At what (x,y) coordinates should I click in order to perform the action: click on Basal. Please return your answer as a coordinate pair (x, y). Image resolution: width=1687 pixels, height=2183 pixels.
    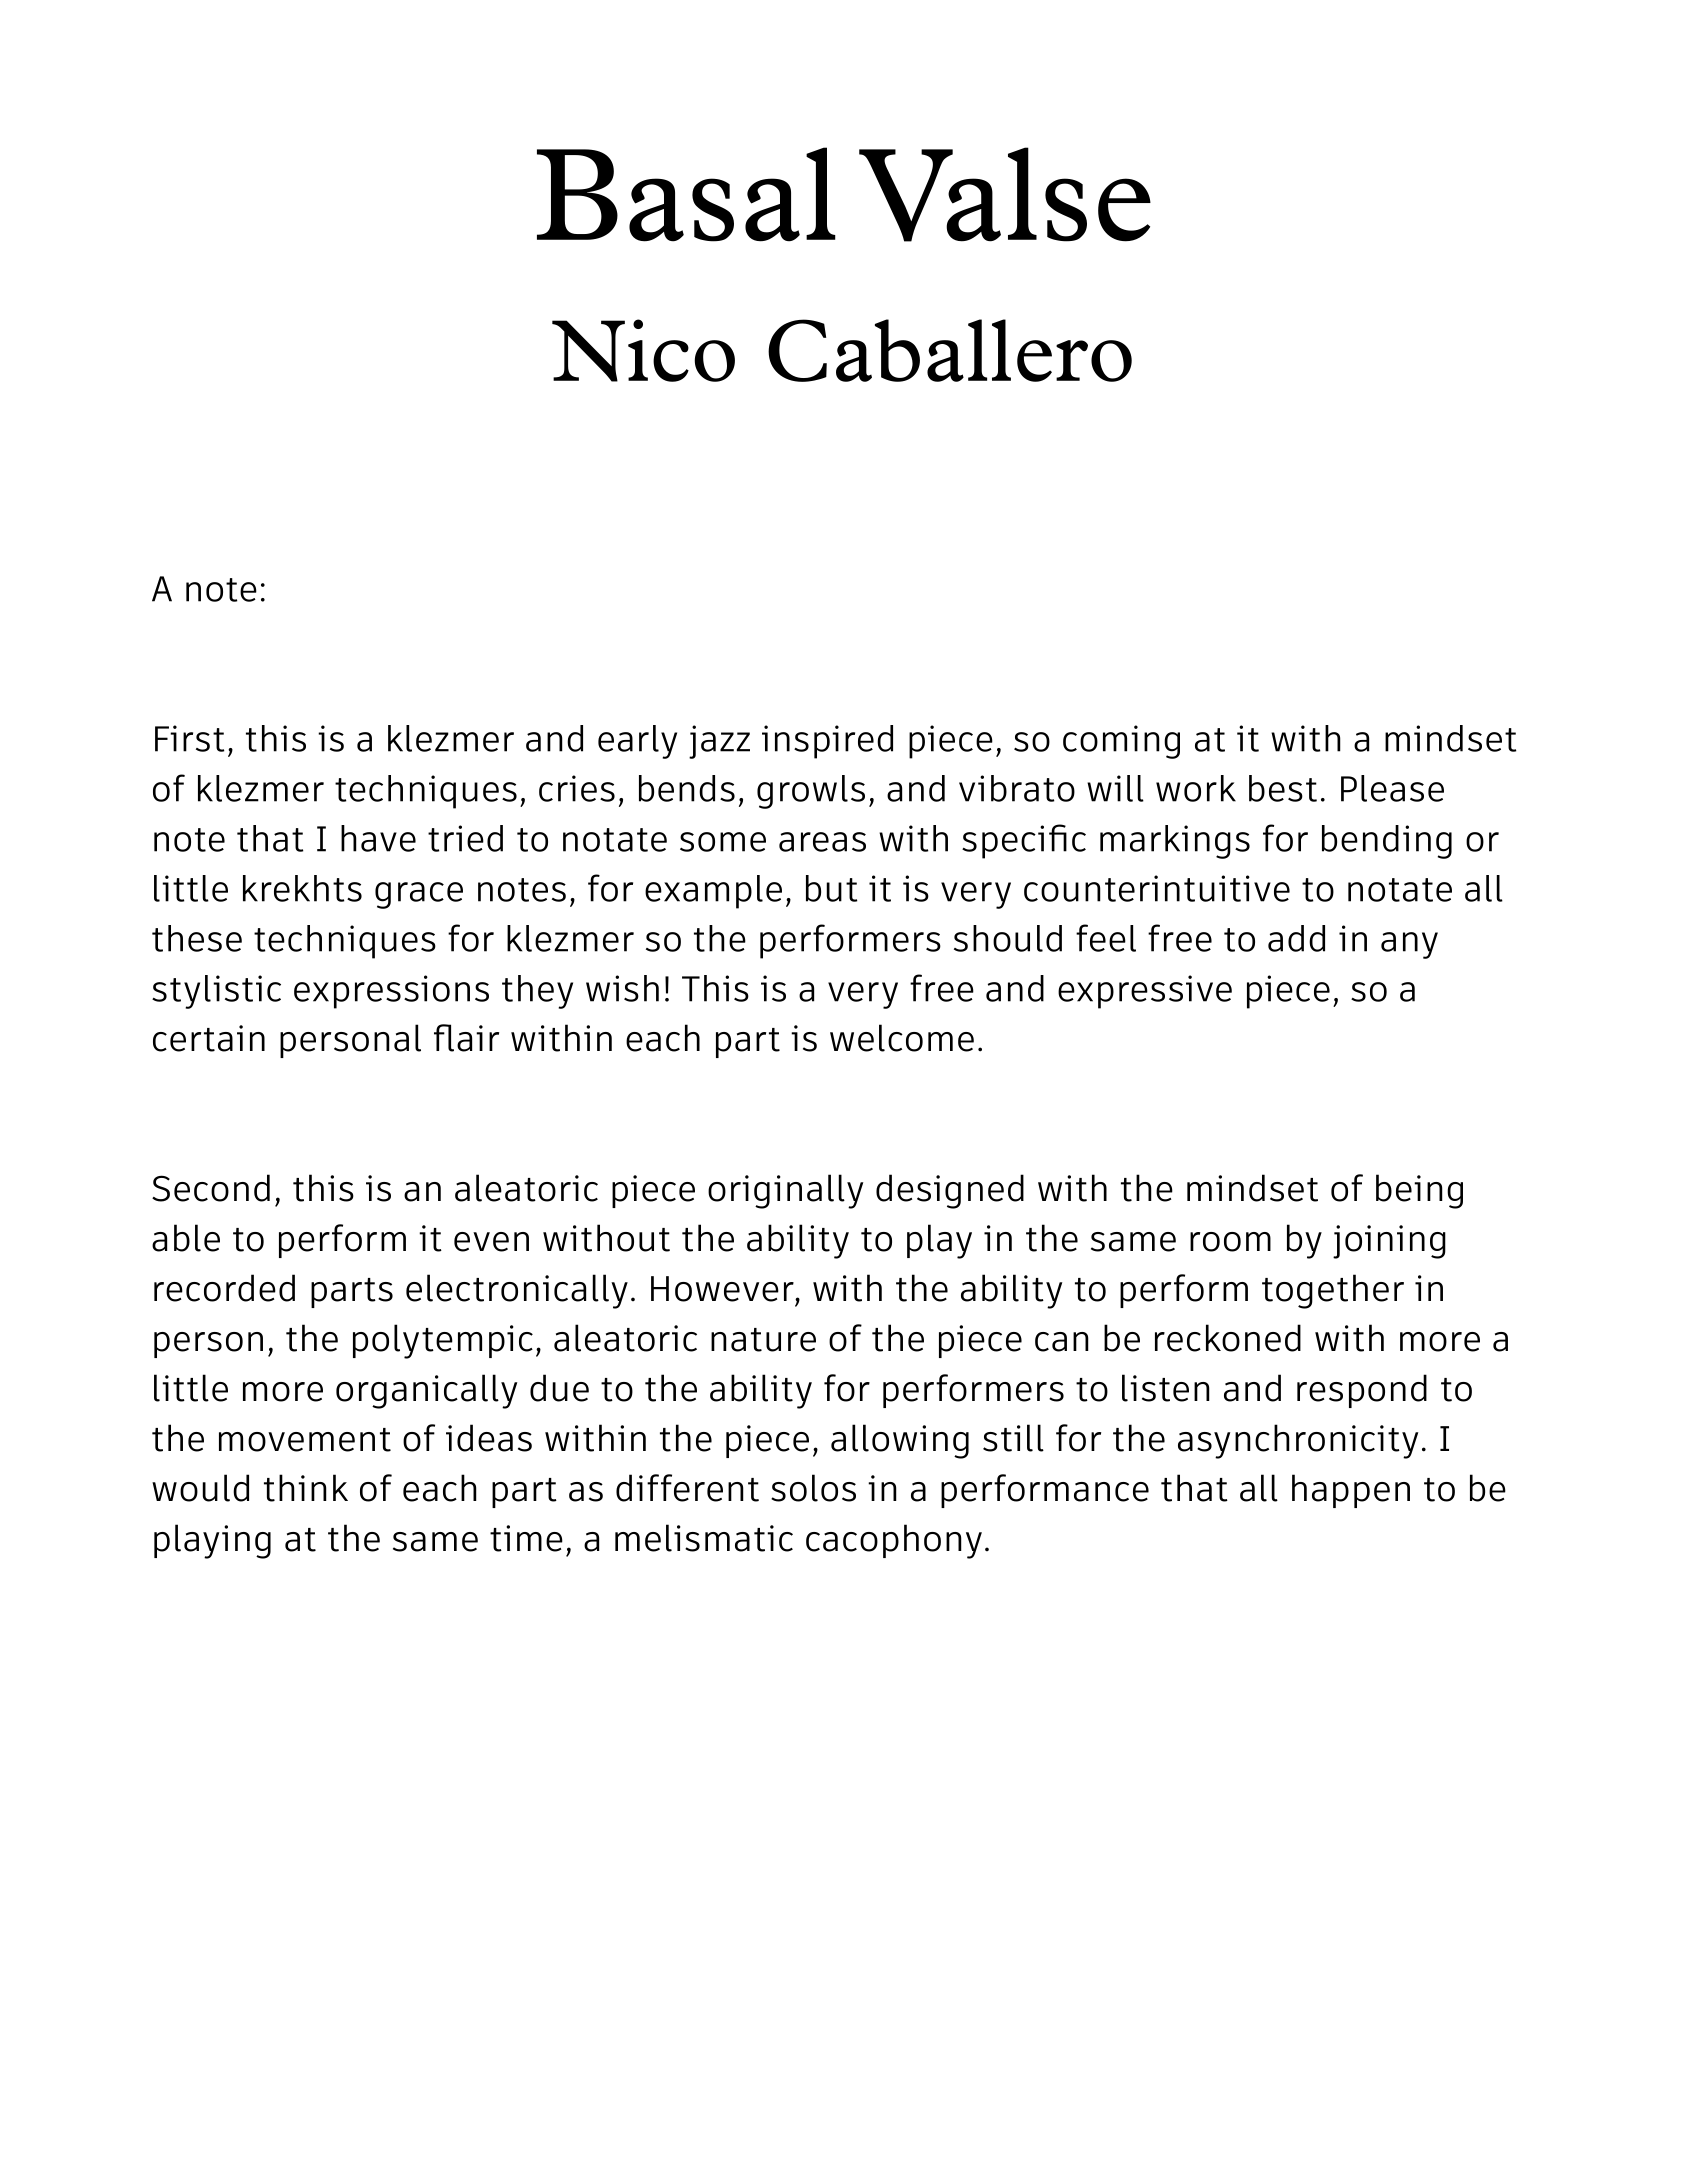
    Looking at the image, I should click on (686, 194).
